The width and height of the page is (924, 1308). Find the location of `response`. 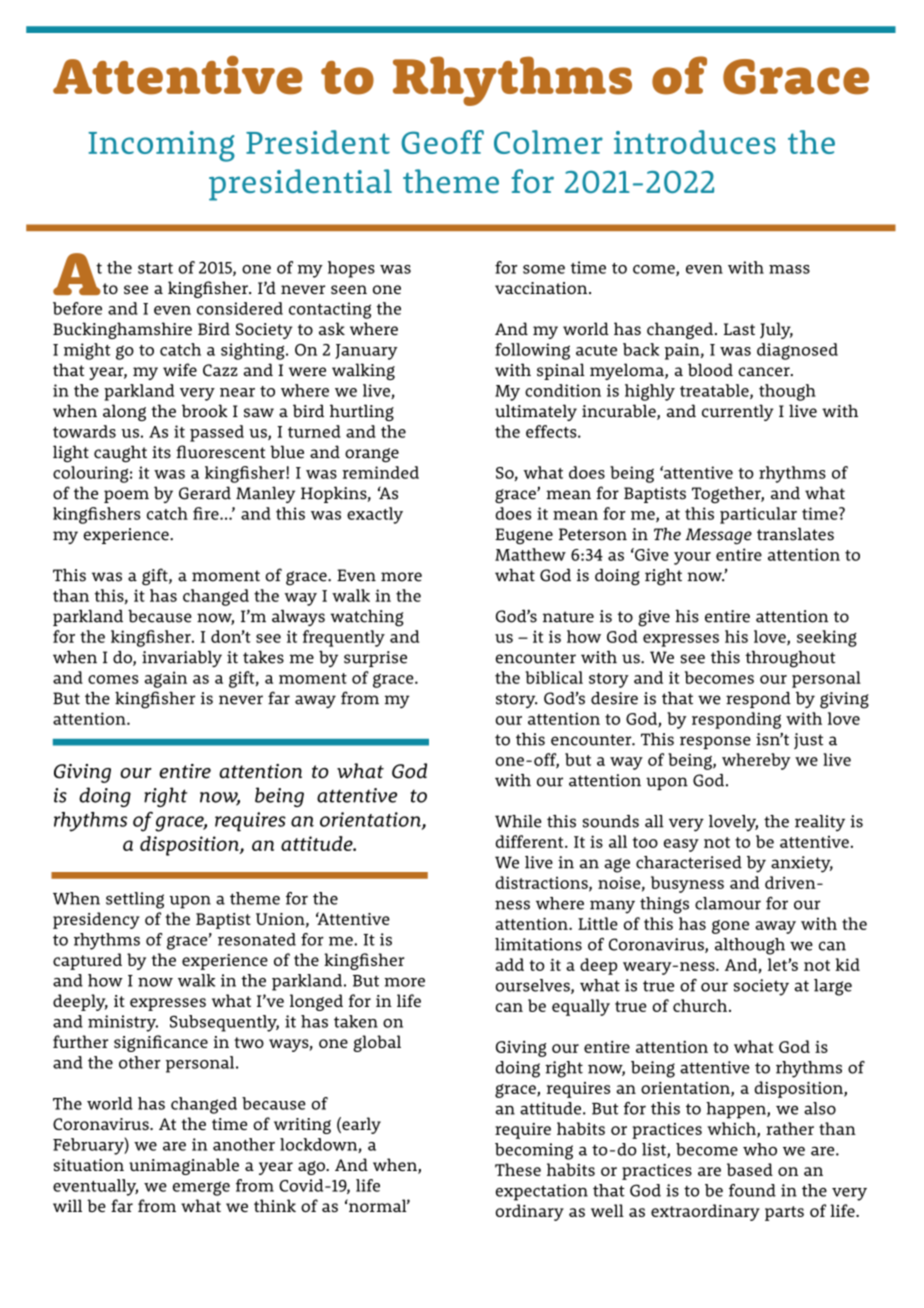

response is located at coordinates (715, 742).
